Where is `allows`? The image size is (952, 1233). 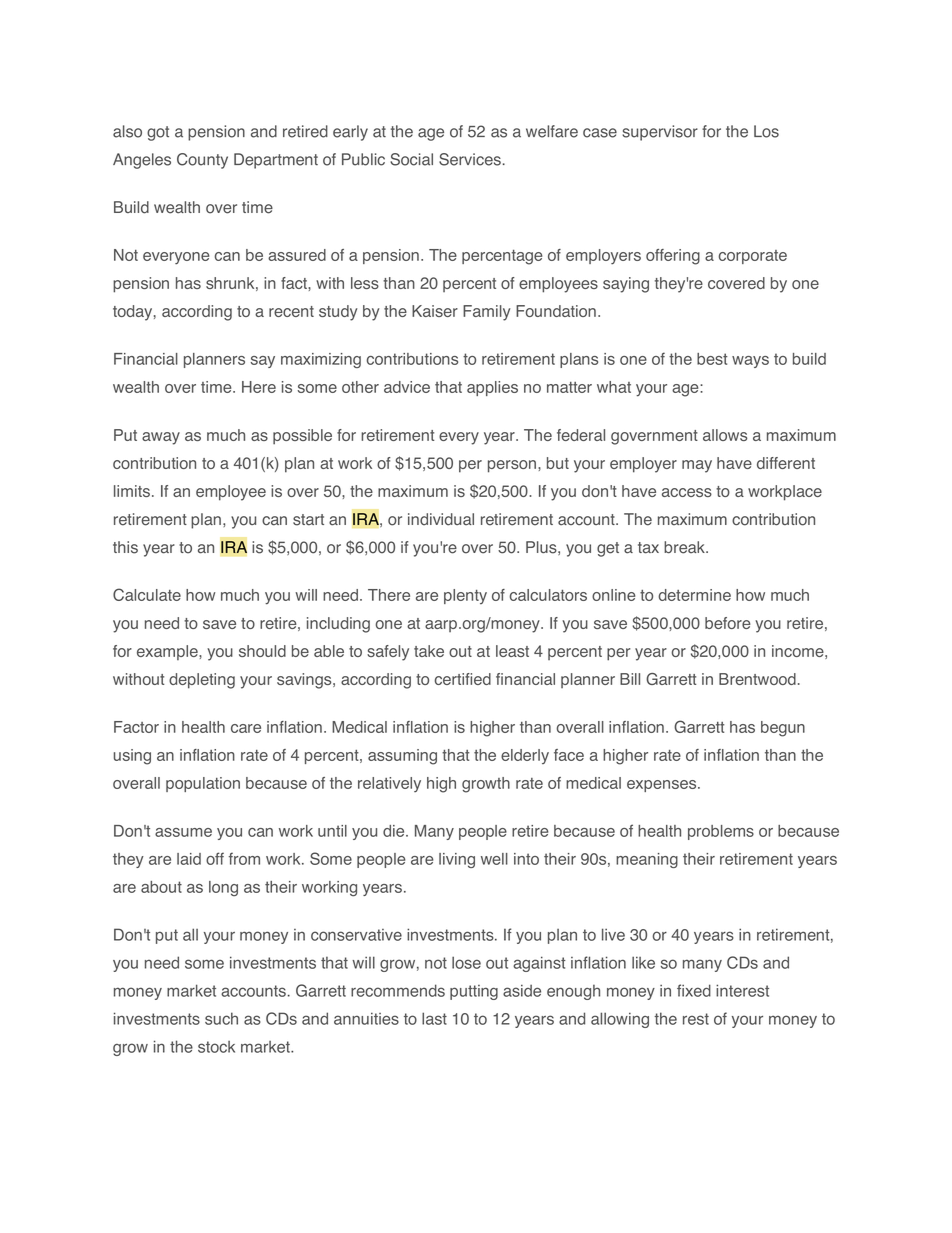 allows is located at coordinates (725, 435).
